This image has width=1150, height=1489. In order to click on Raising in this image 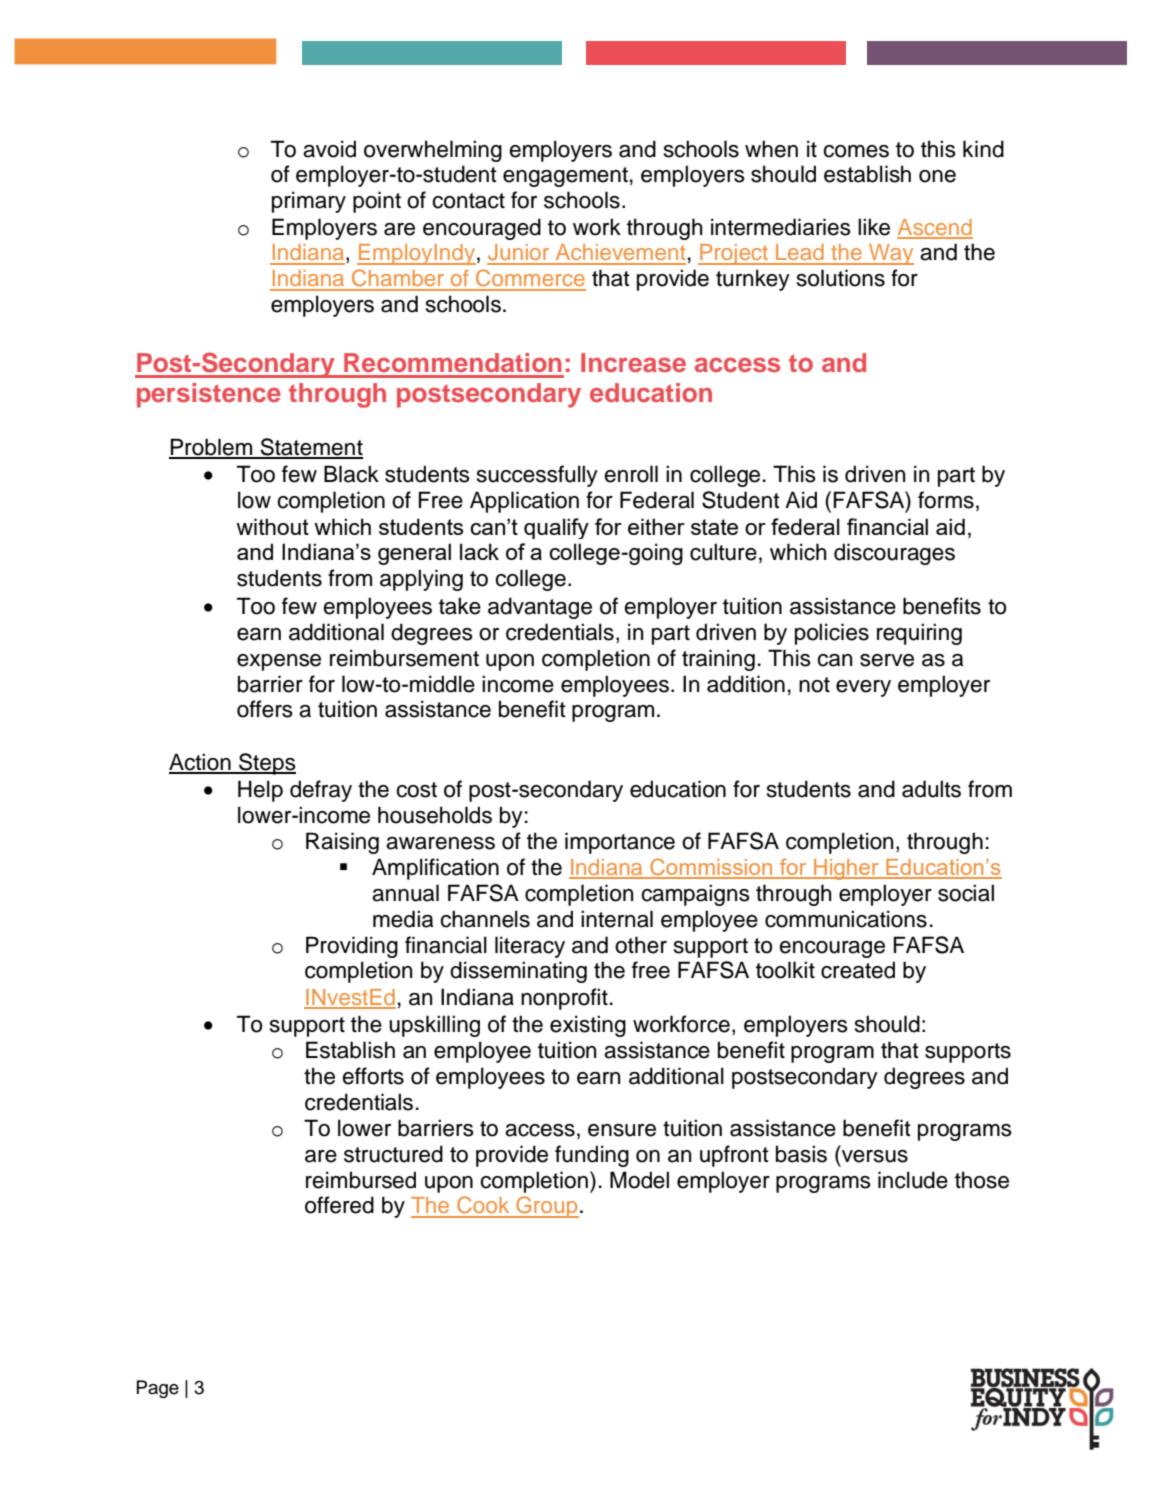, I will do `click(342, 843)`.
